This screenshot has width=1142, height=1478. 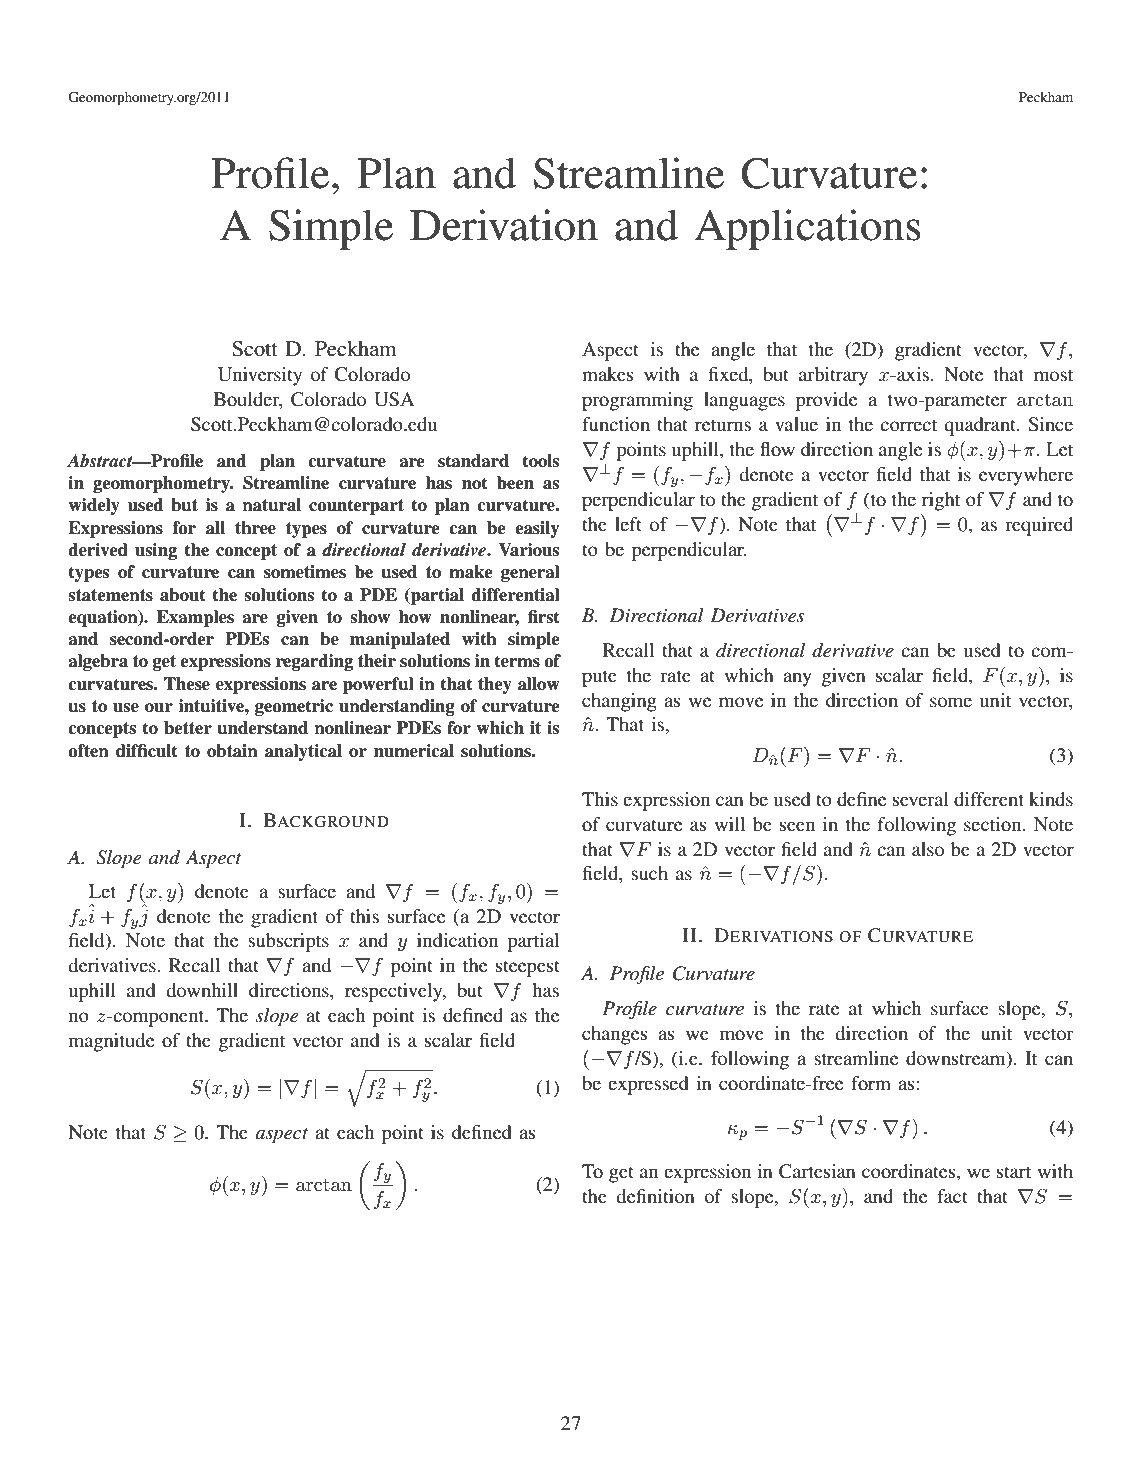 What do you see at coordinates (807, 229) in the screenshot?
I see `Applications` at bounding box center [807, 229].
